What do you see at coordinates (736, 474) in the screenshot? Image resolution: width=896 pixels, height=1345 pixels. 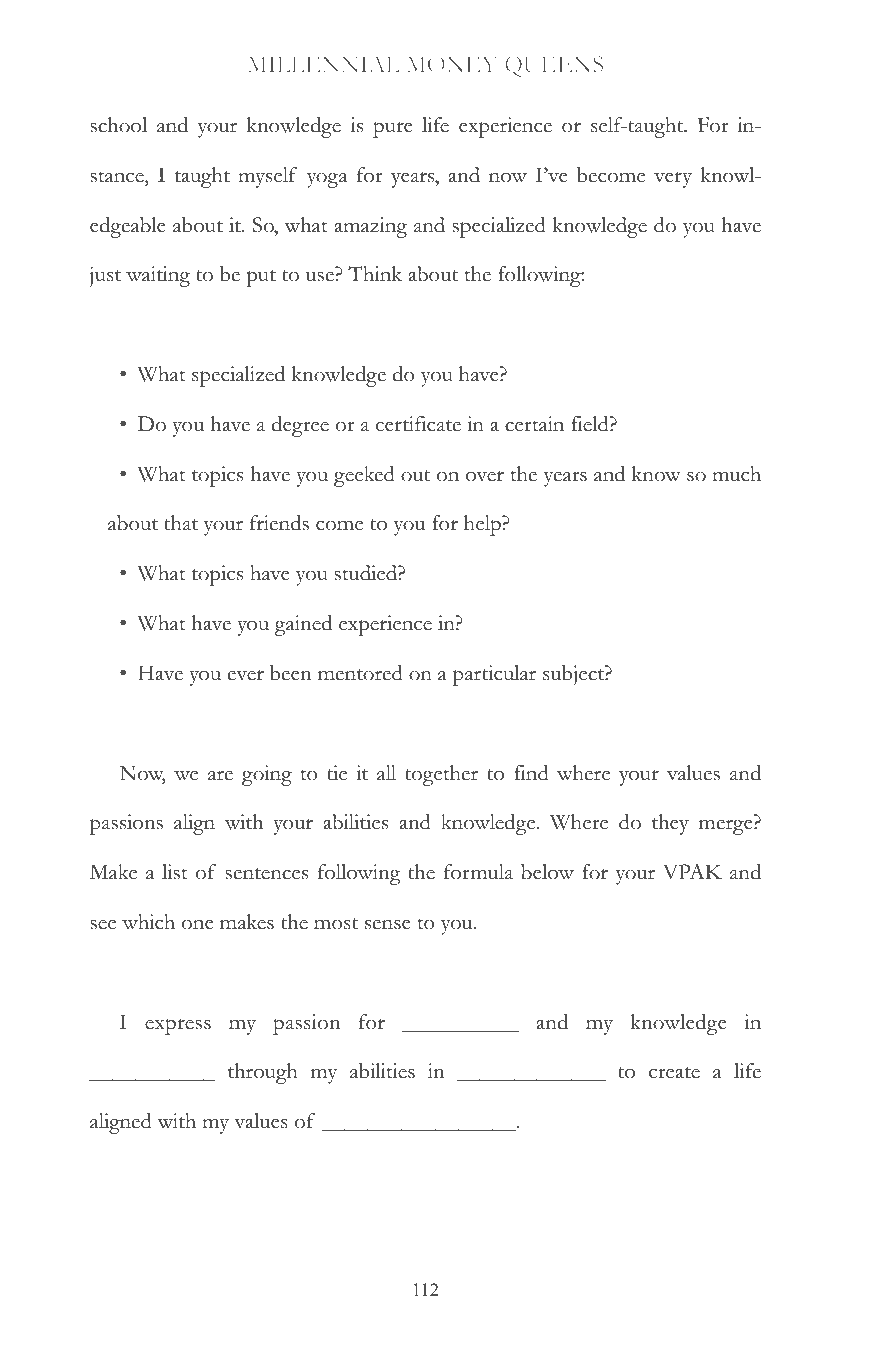 I see `much` at bounding box center [736, 474].
